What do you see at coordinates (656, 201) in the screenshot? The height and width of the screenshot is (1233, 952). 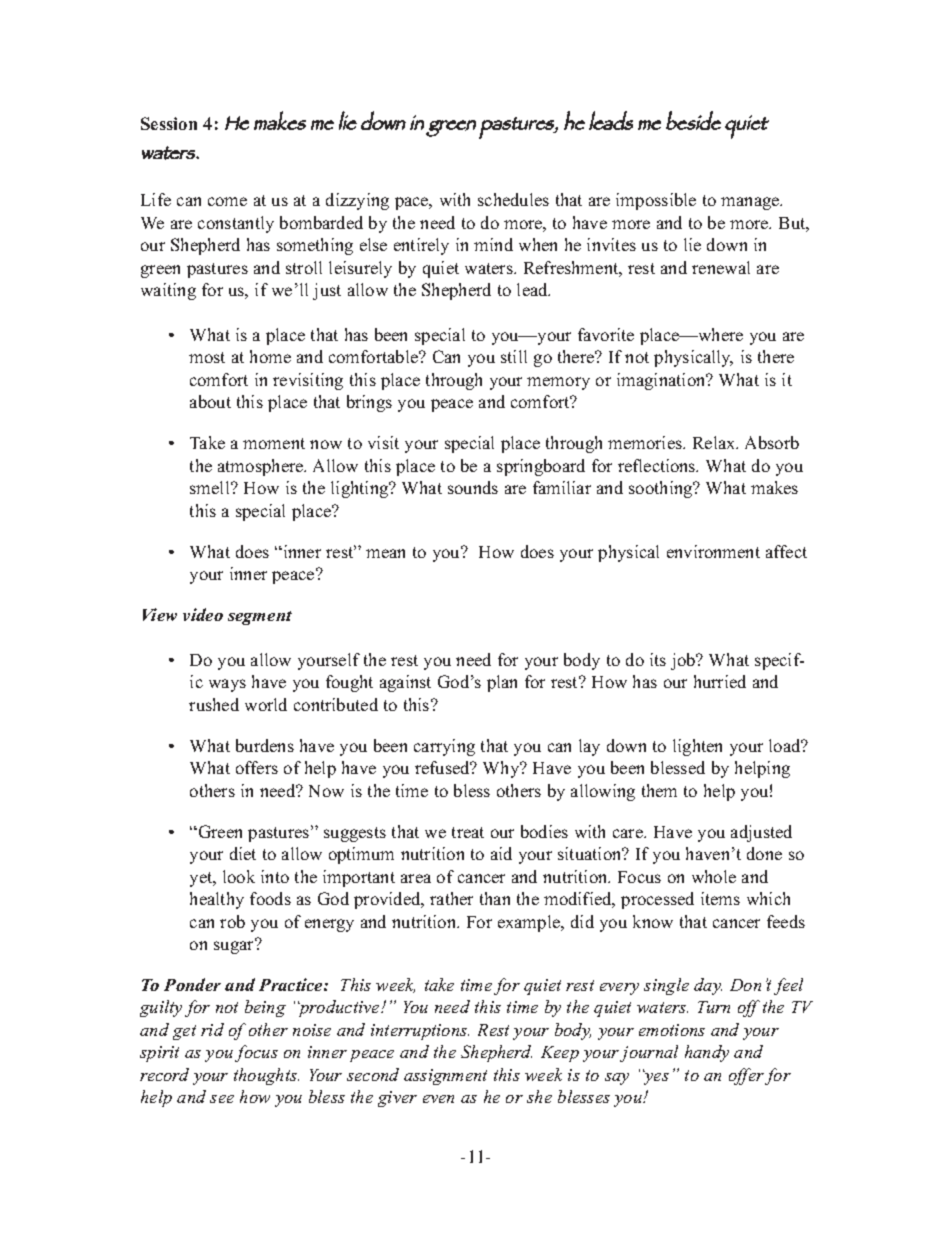 I see `impossible` at bounding box center [656, 201].
